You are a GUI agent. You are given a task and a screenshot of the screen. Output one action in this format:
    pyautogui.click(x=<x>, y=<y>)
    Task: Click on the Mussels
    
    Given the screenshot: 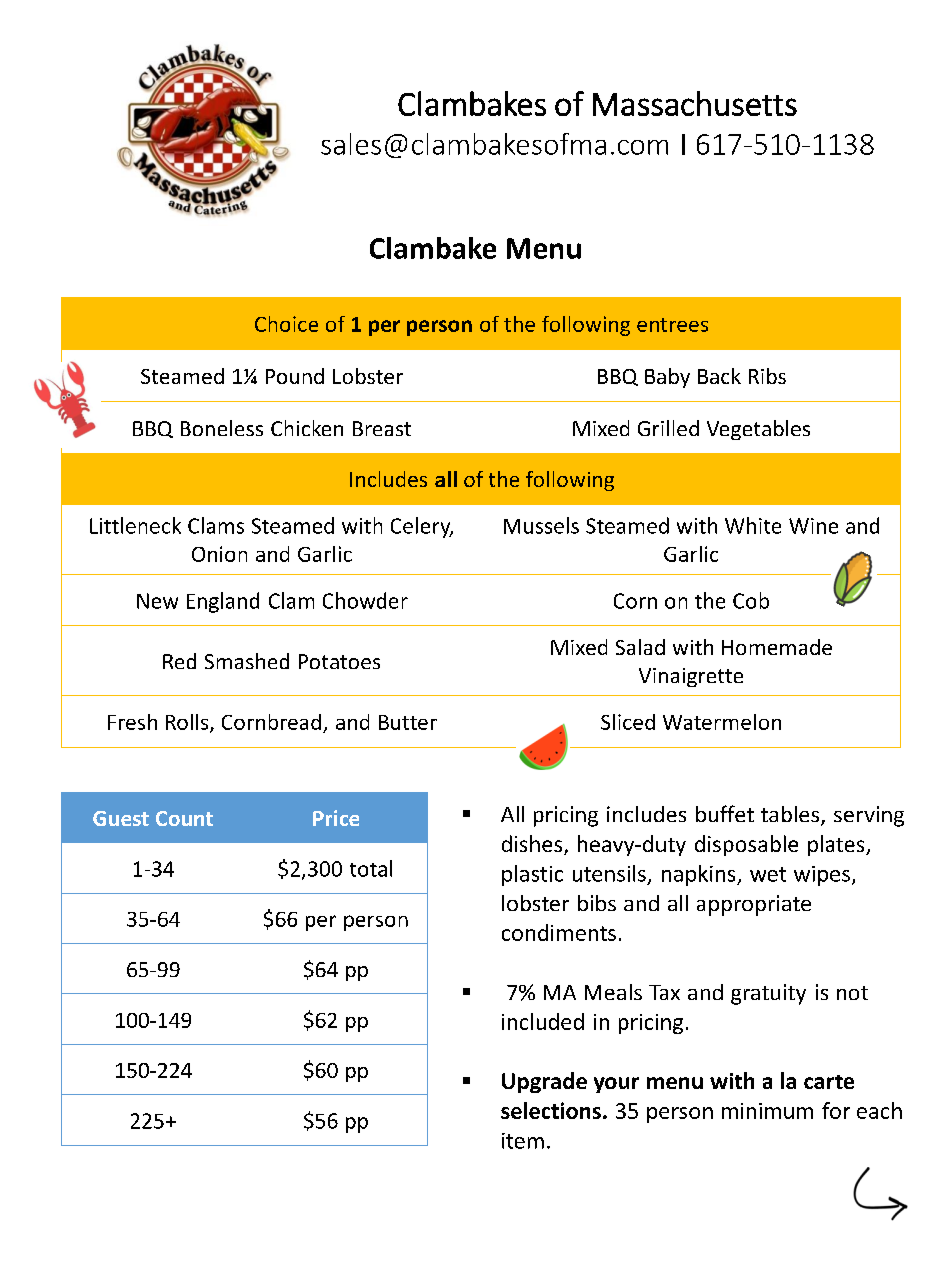 What is the action you would take?
    pyautogui.click(x=541, y=525)
